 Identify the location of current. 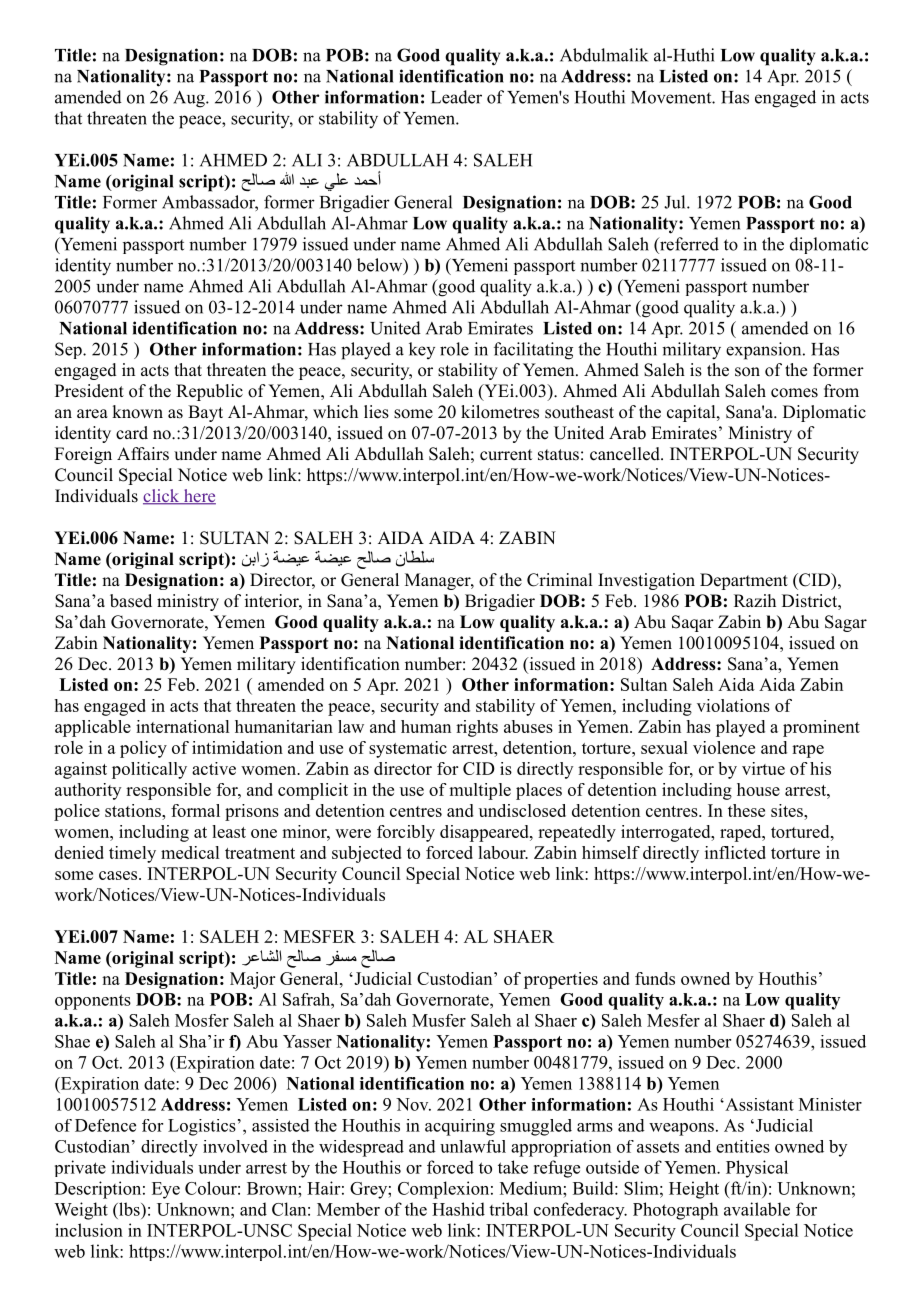
(506, 455).
